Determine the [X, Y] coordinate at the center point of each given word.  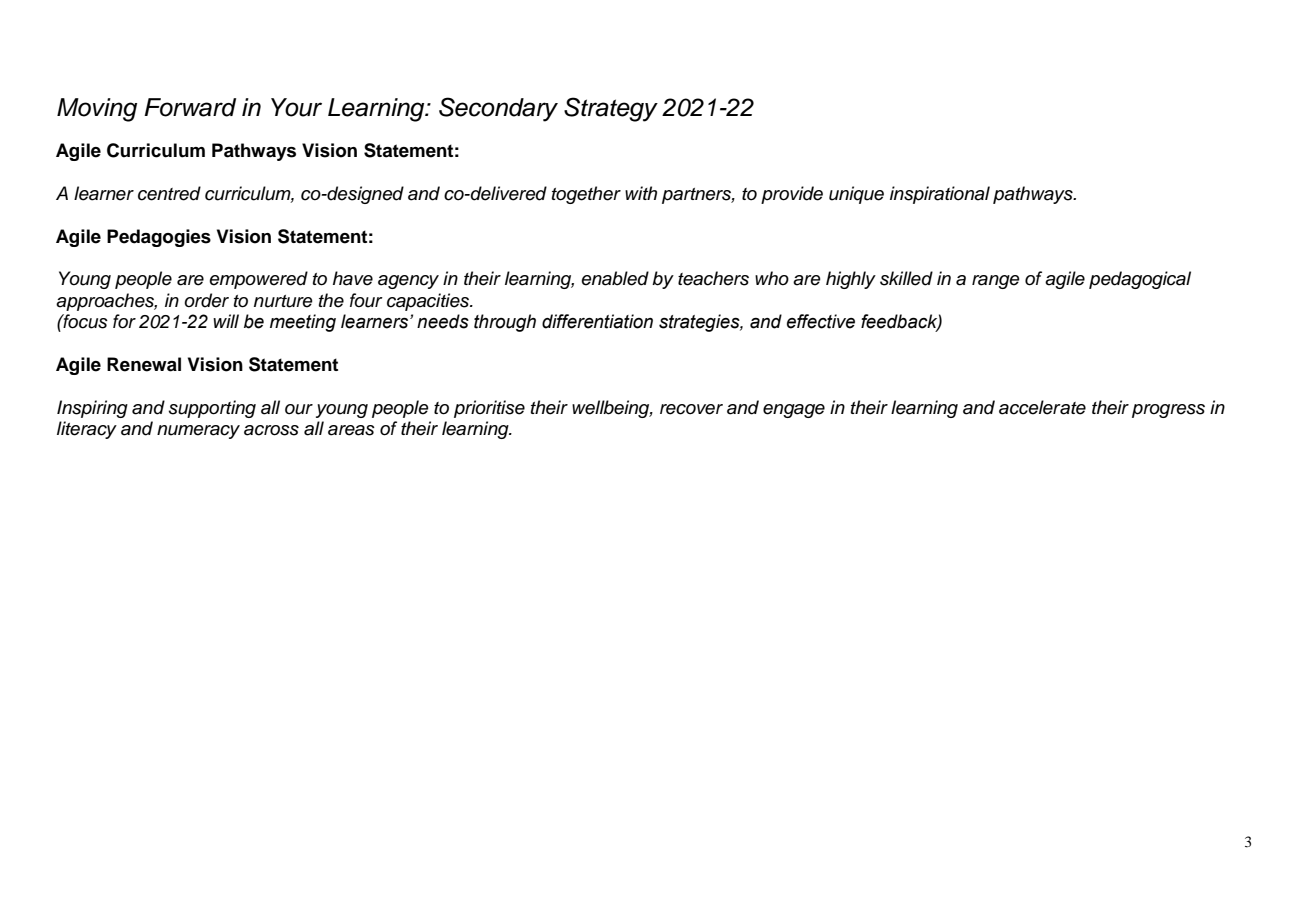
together [586, 195]
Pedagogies [159, 238]
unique [856, 195]
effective [821, 321]
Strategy [611, 109]
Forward [190, 107]
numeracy [198, 432]
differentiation [597, 321]
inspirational [940, 195]
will [226, 321]
